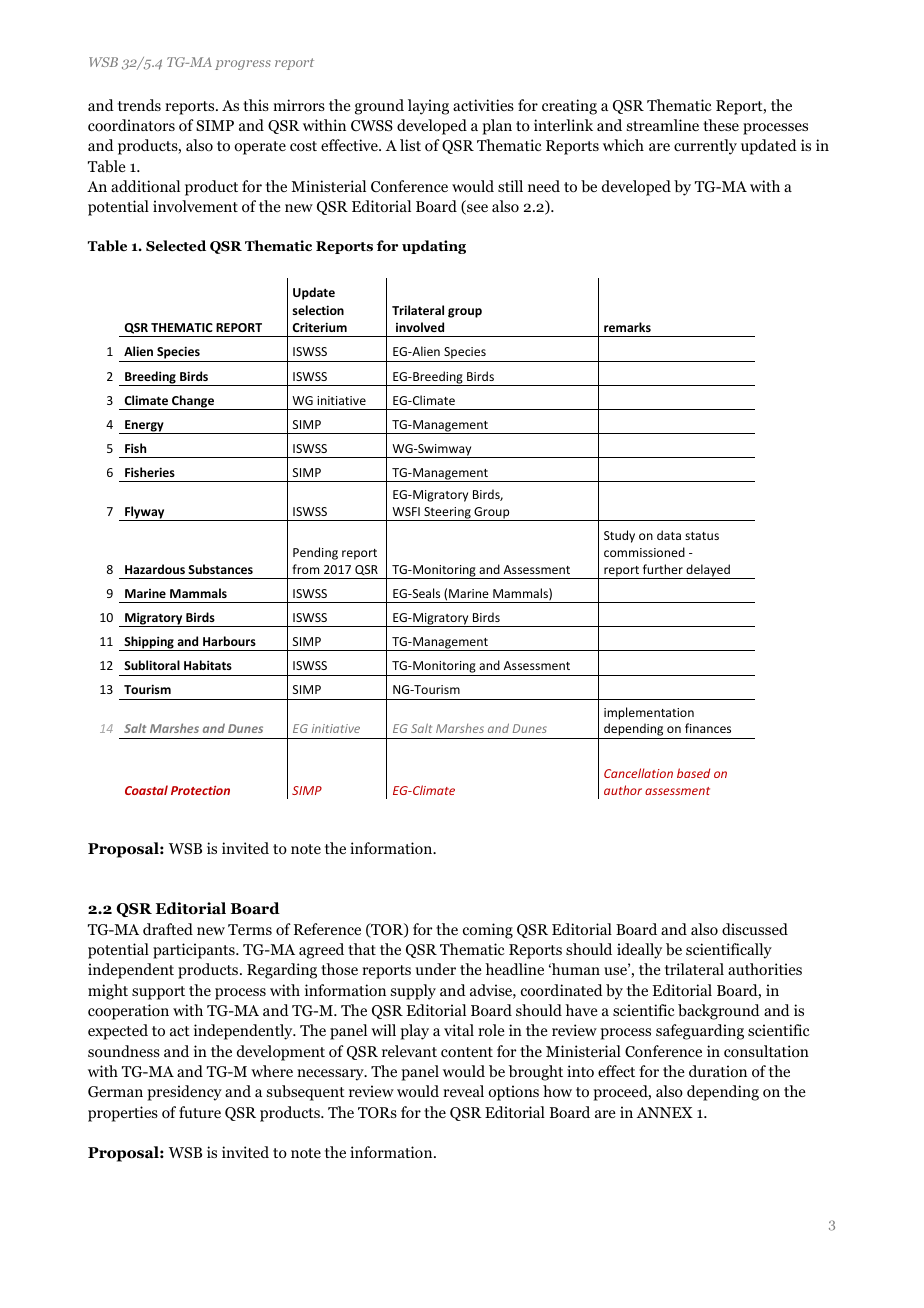 The image size is (924, 1308). I want to click on duration, so click(718, 1071).
